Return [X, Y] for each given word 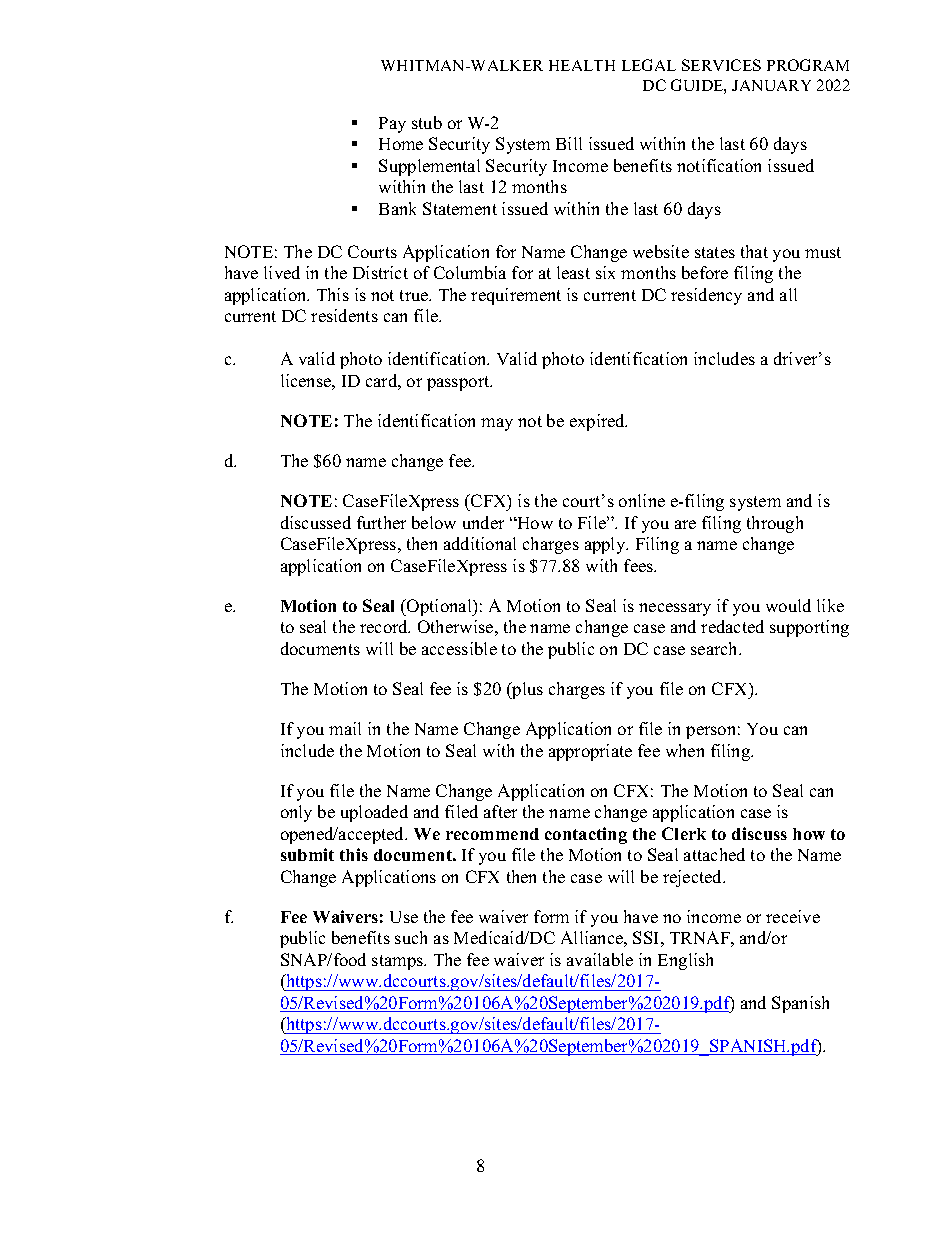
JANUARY [771, 85]
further [381, 522]
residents [344, 315]
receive [793, 916]
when [685, 750]
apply [606, 545]
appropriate [590, 752]
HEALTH [582, 65]
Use [404, 917]
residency [706, 296]
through [775, 524]
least [573, 272]
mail [345, 728]
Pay [392, 125]
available [600, 959]
